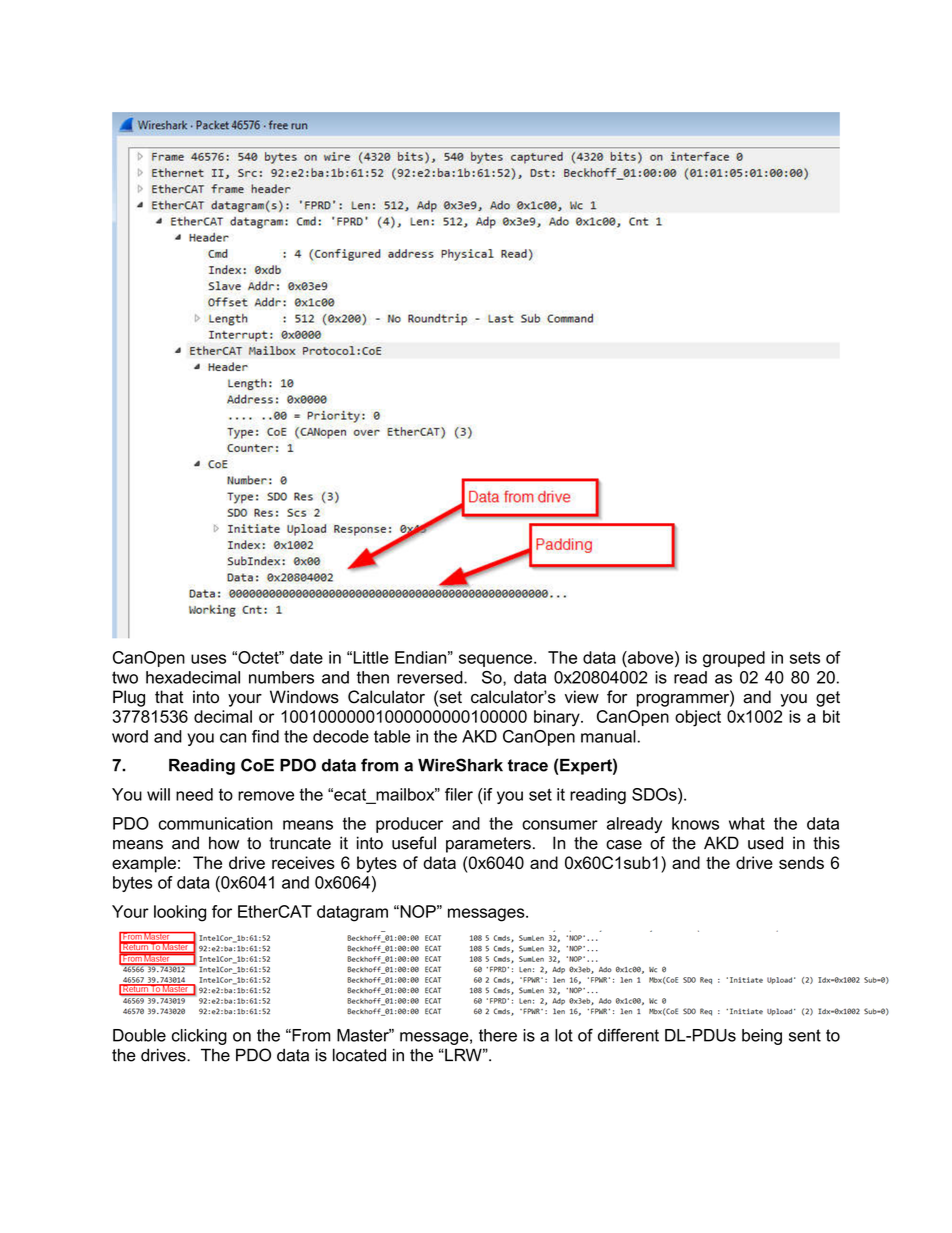 The image size is (952, 1233). What do you see at coordinates (199, 1037) in the screenshot?
I see `clicking` at bounding box center [199, 1037].
